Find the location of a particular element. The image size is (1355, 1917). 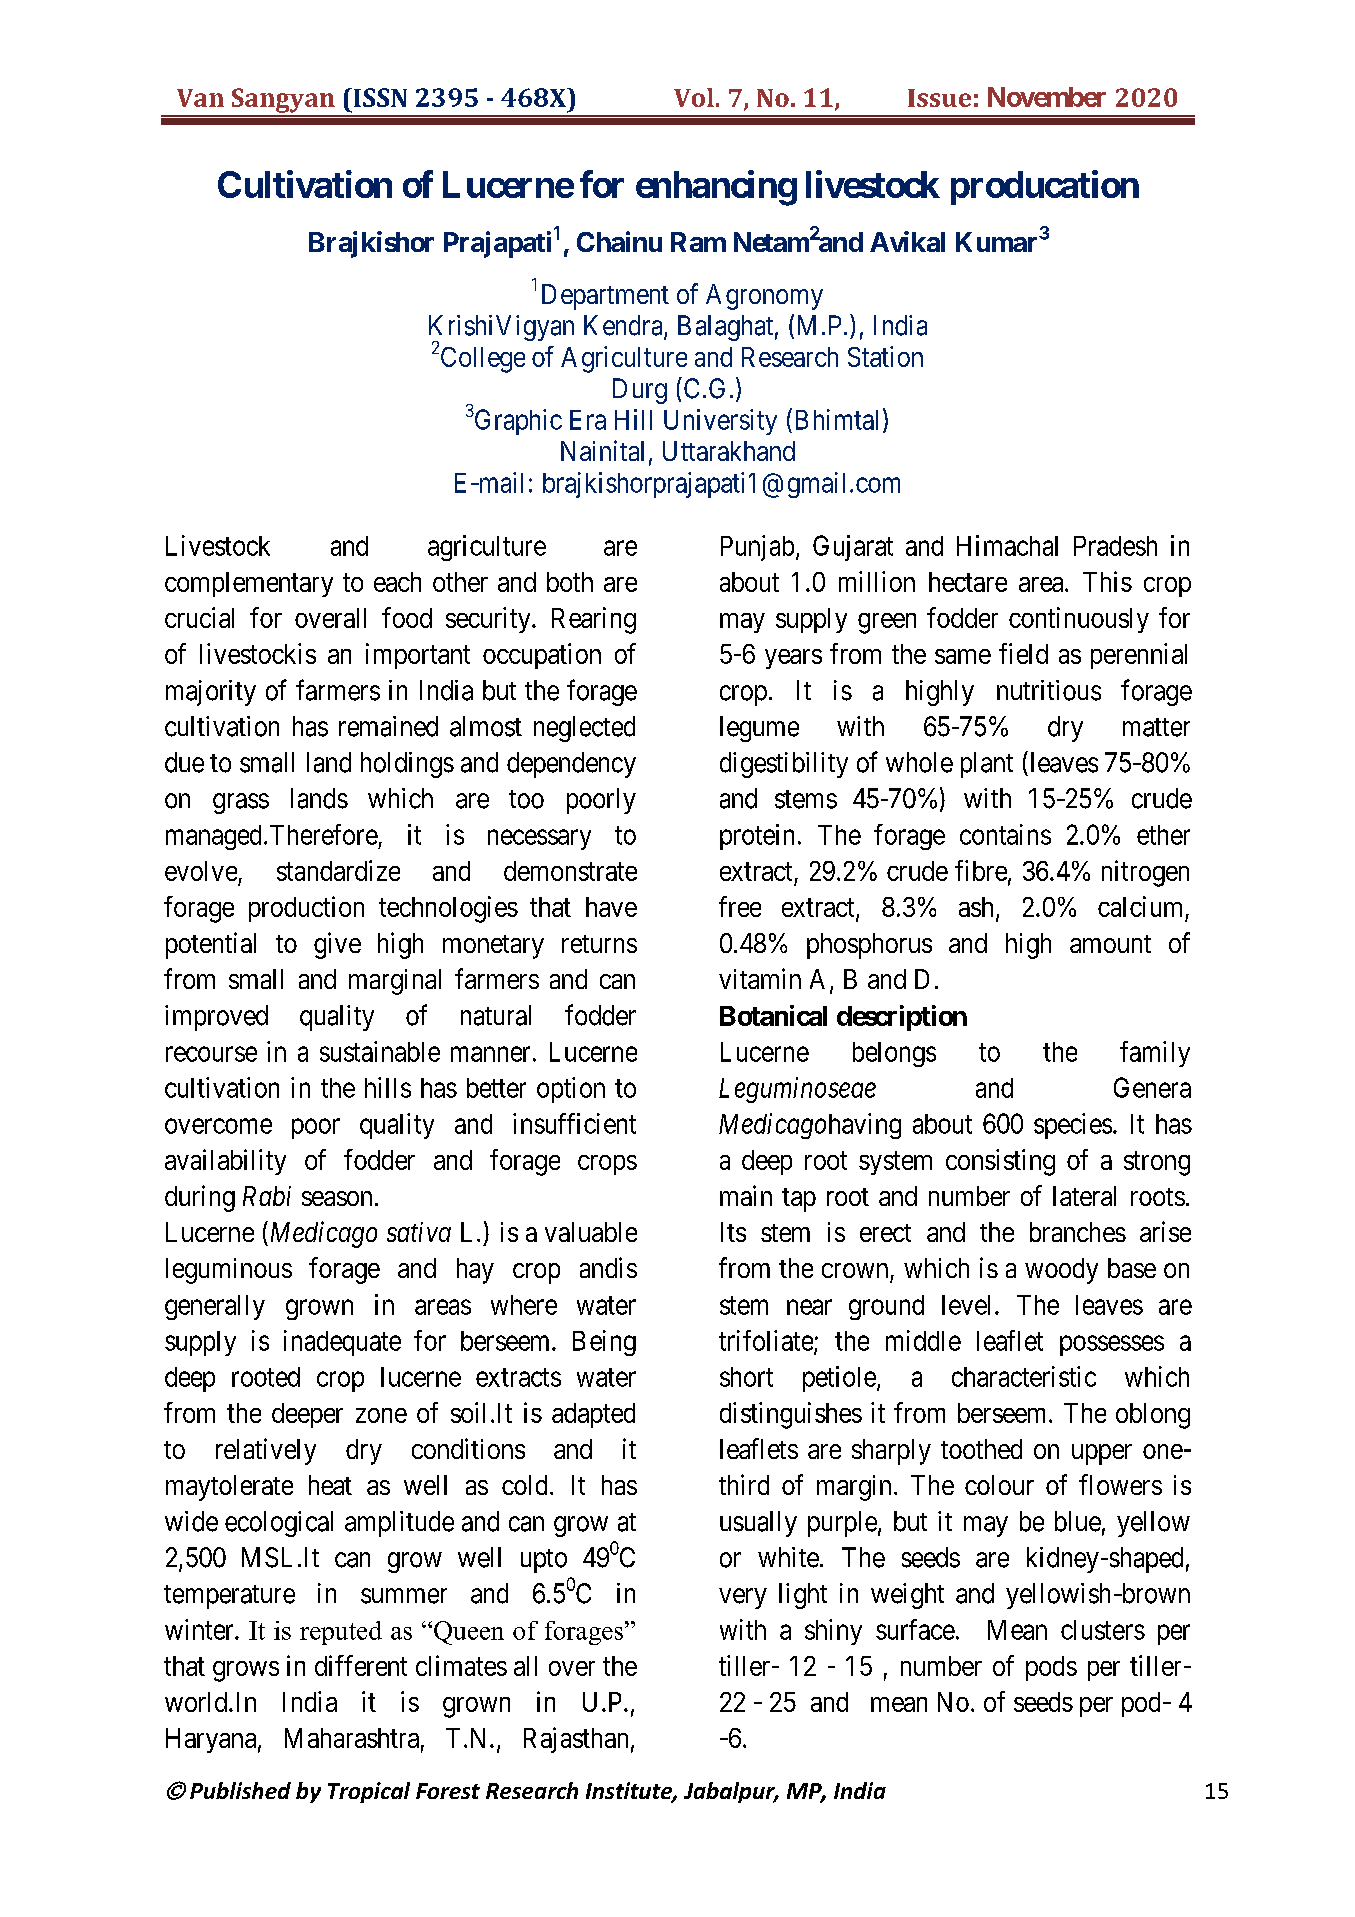

inadequate is located at coordinates (342, 1343).
